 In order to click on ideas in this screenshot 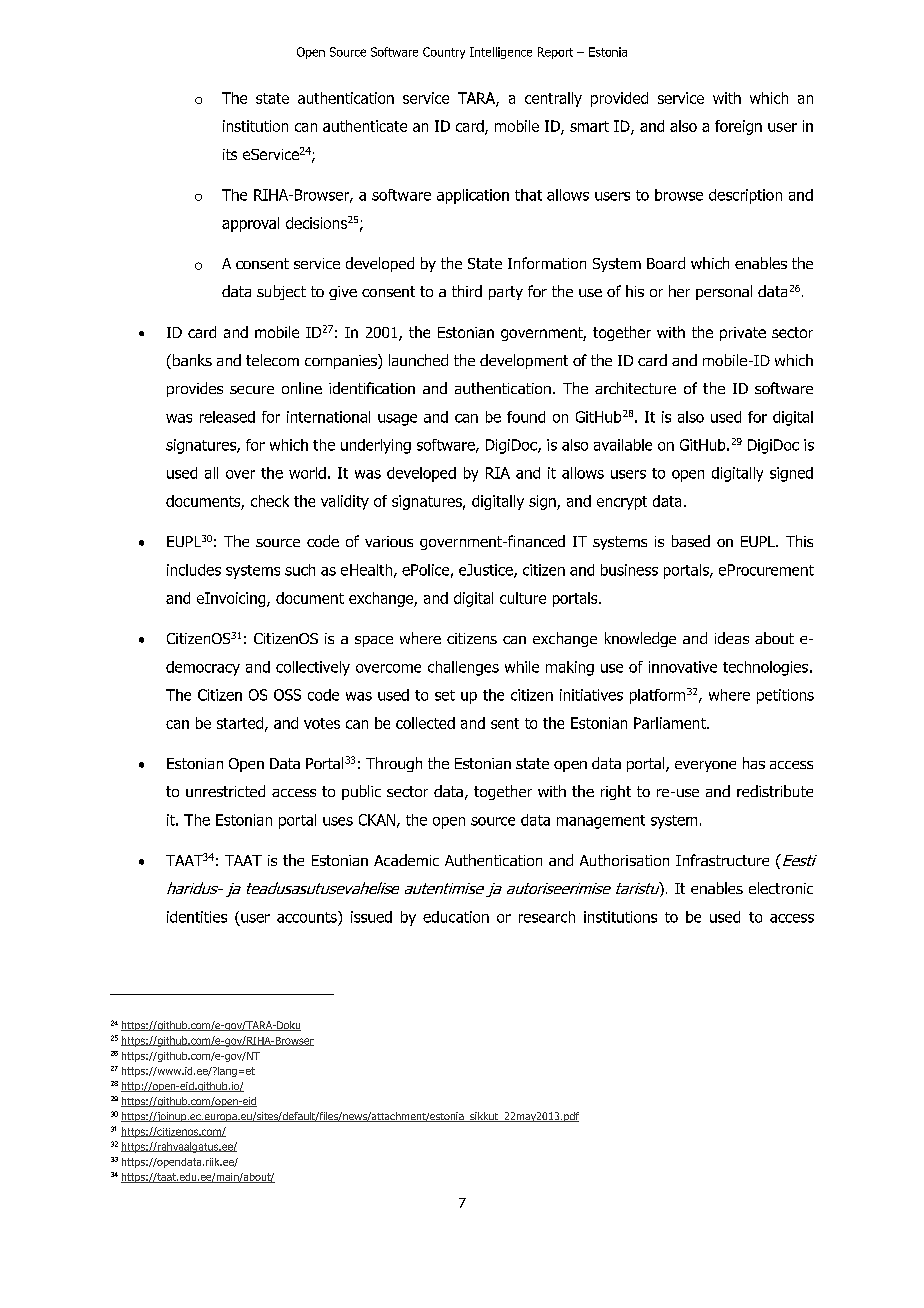, I will do `click(732, 638)`.
